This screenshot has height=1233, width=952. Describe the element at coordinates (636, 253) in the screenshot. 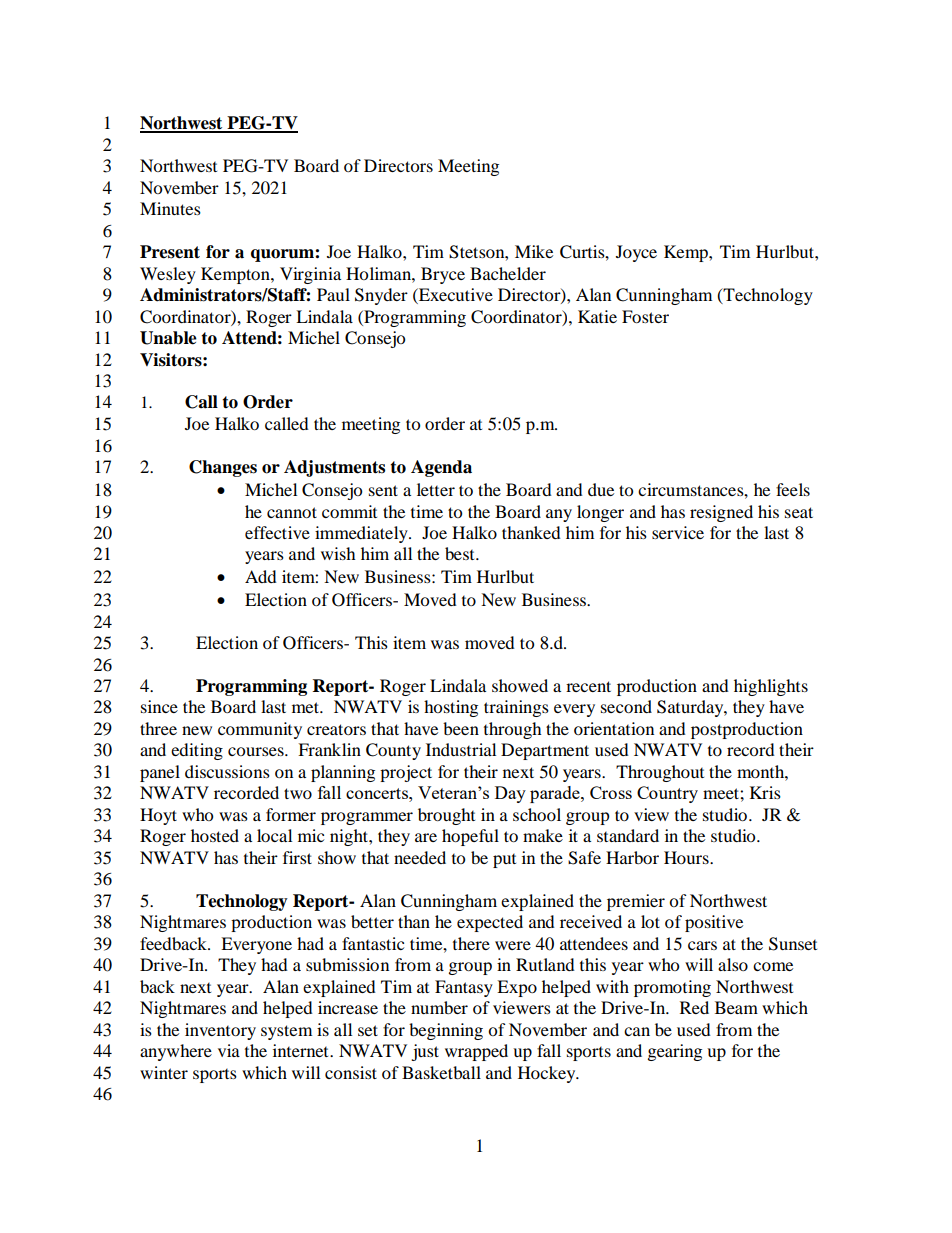

I see `Joyce` at that location.
